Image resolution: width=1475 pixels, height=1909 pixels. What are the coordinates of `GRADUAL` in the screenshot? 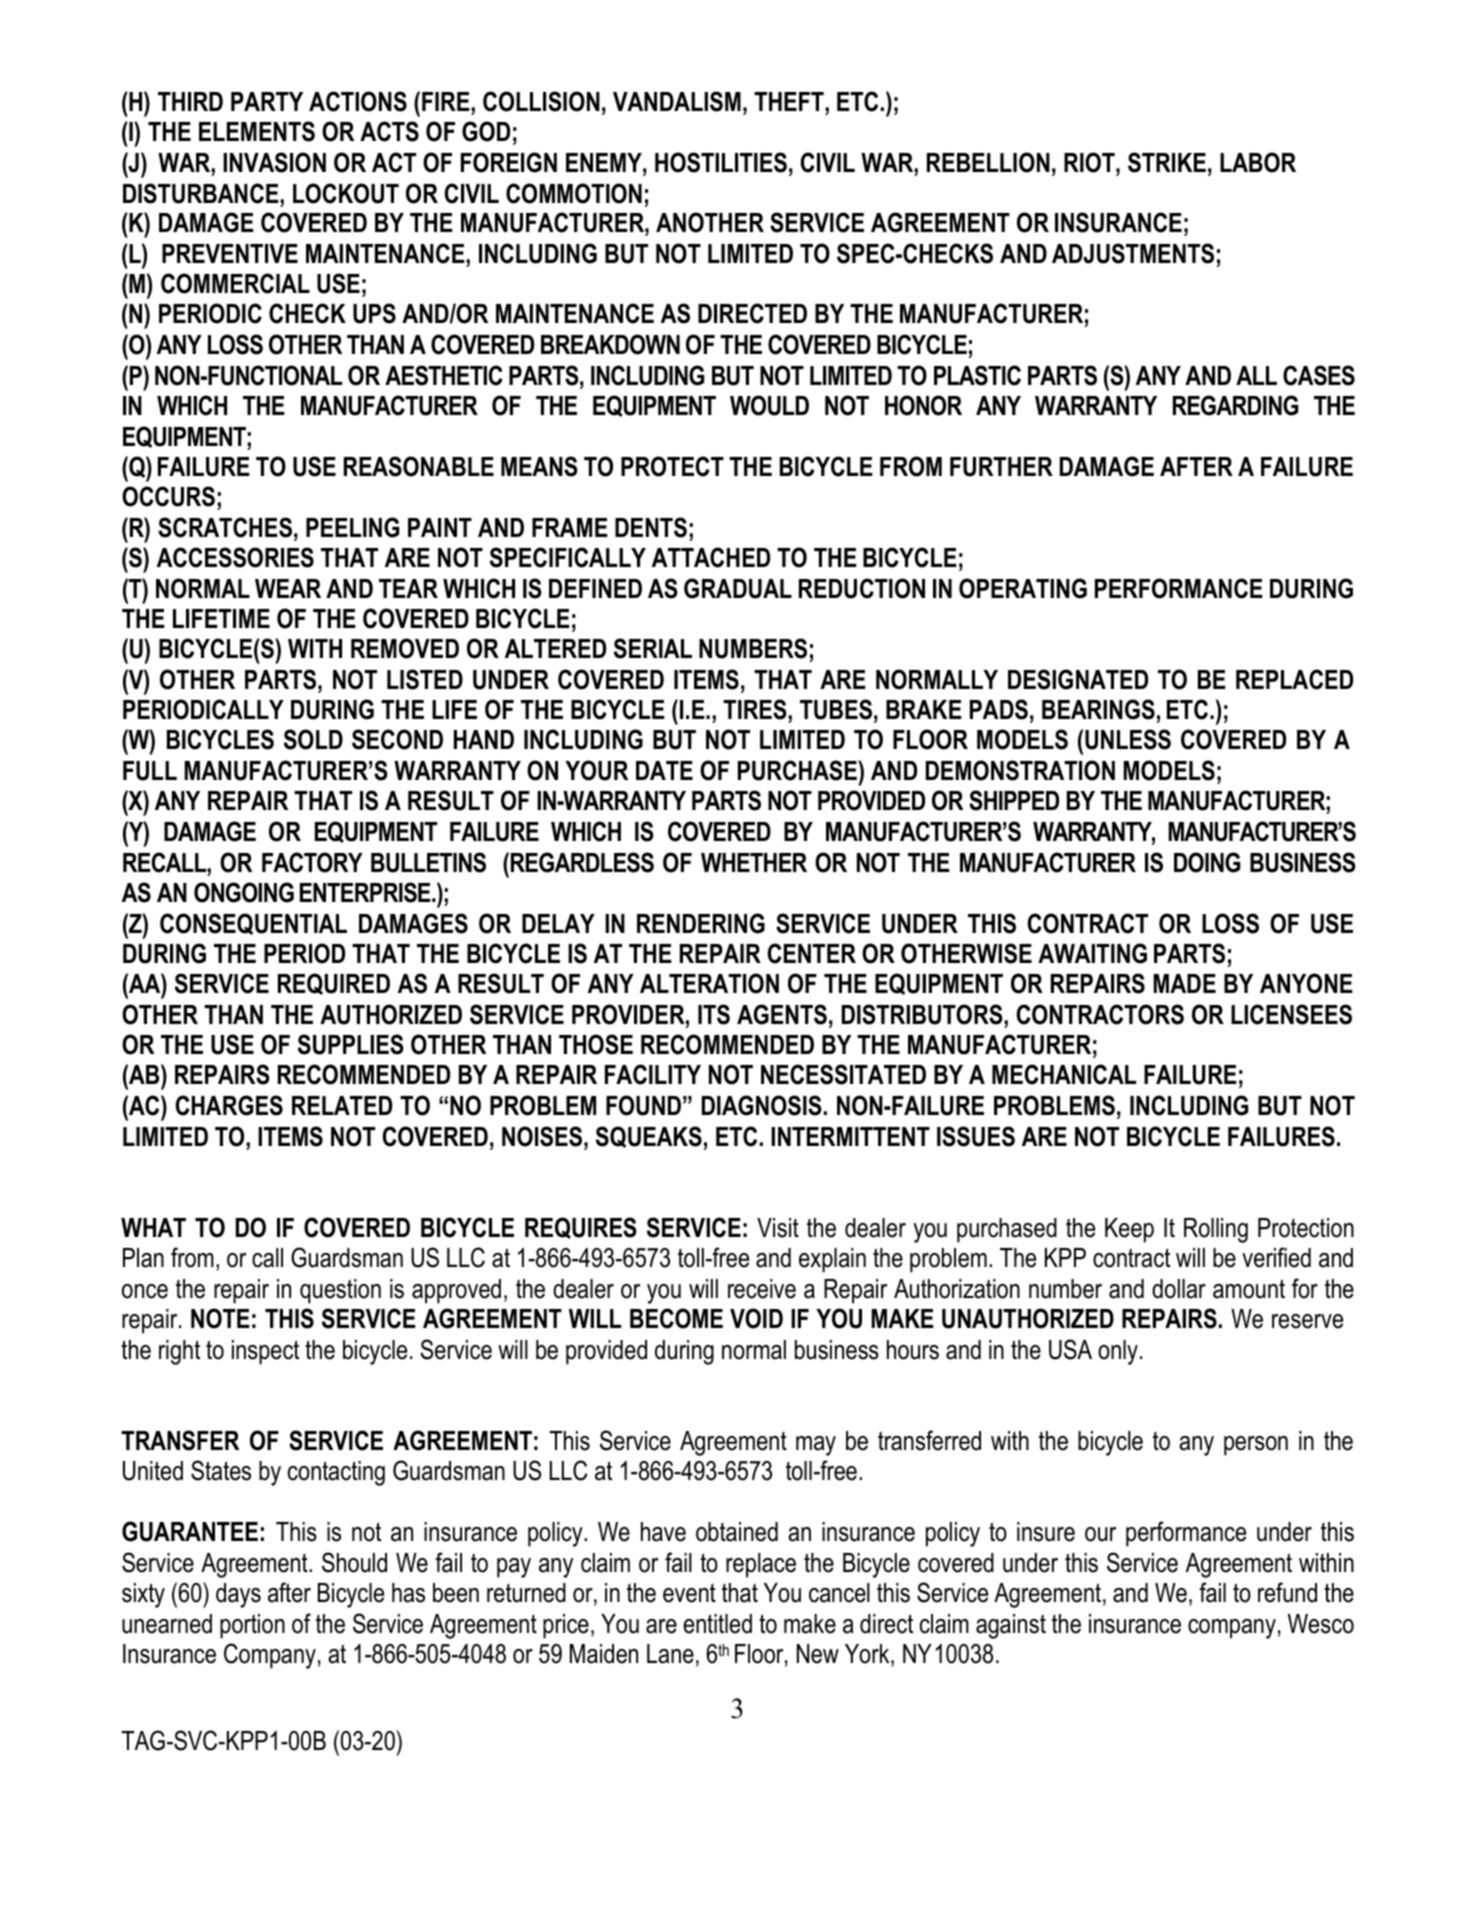 It's located at (738, 588).
